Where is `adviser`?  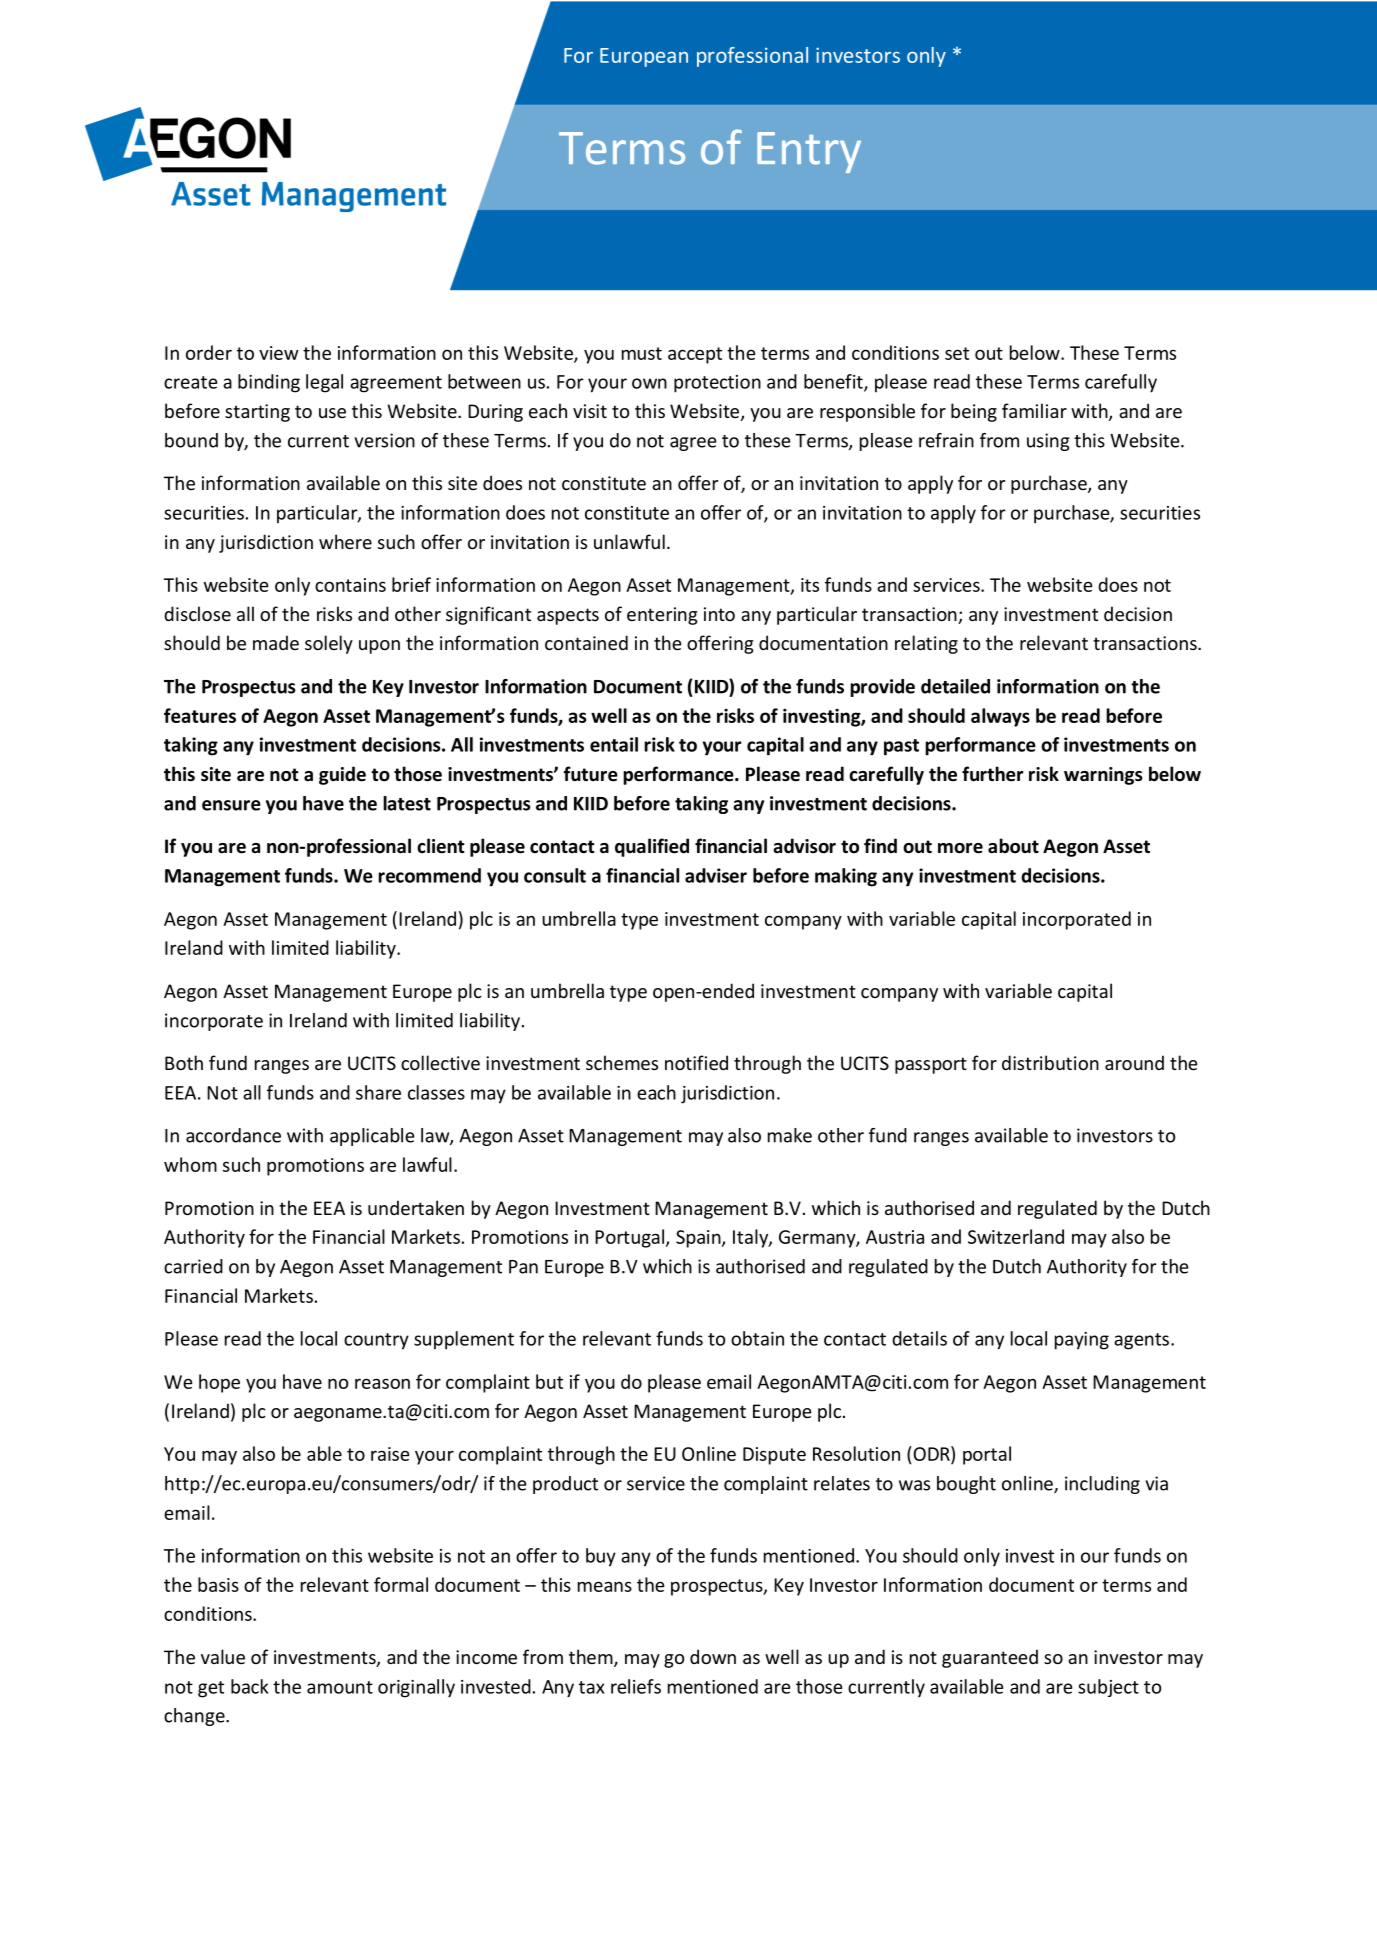
adviser is located at coordinates (716, 875).
